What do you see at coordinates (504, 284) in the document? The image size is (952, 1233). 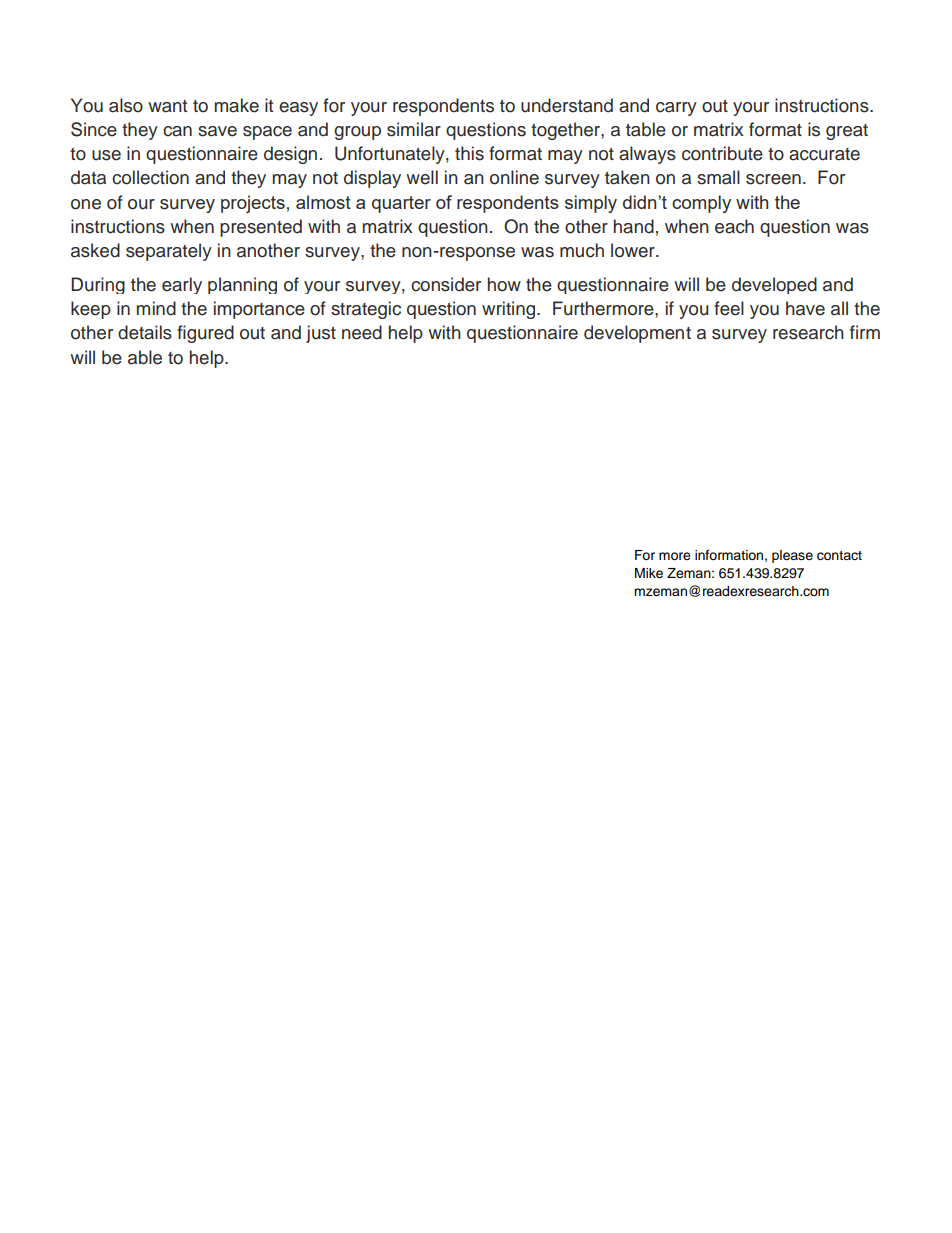 I see `how` at bounding box center [504, 284].
